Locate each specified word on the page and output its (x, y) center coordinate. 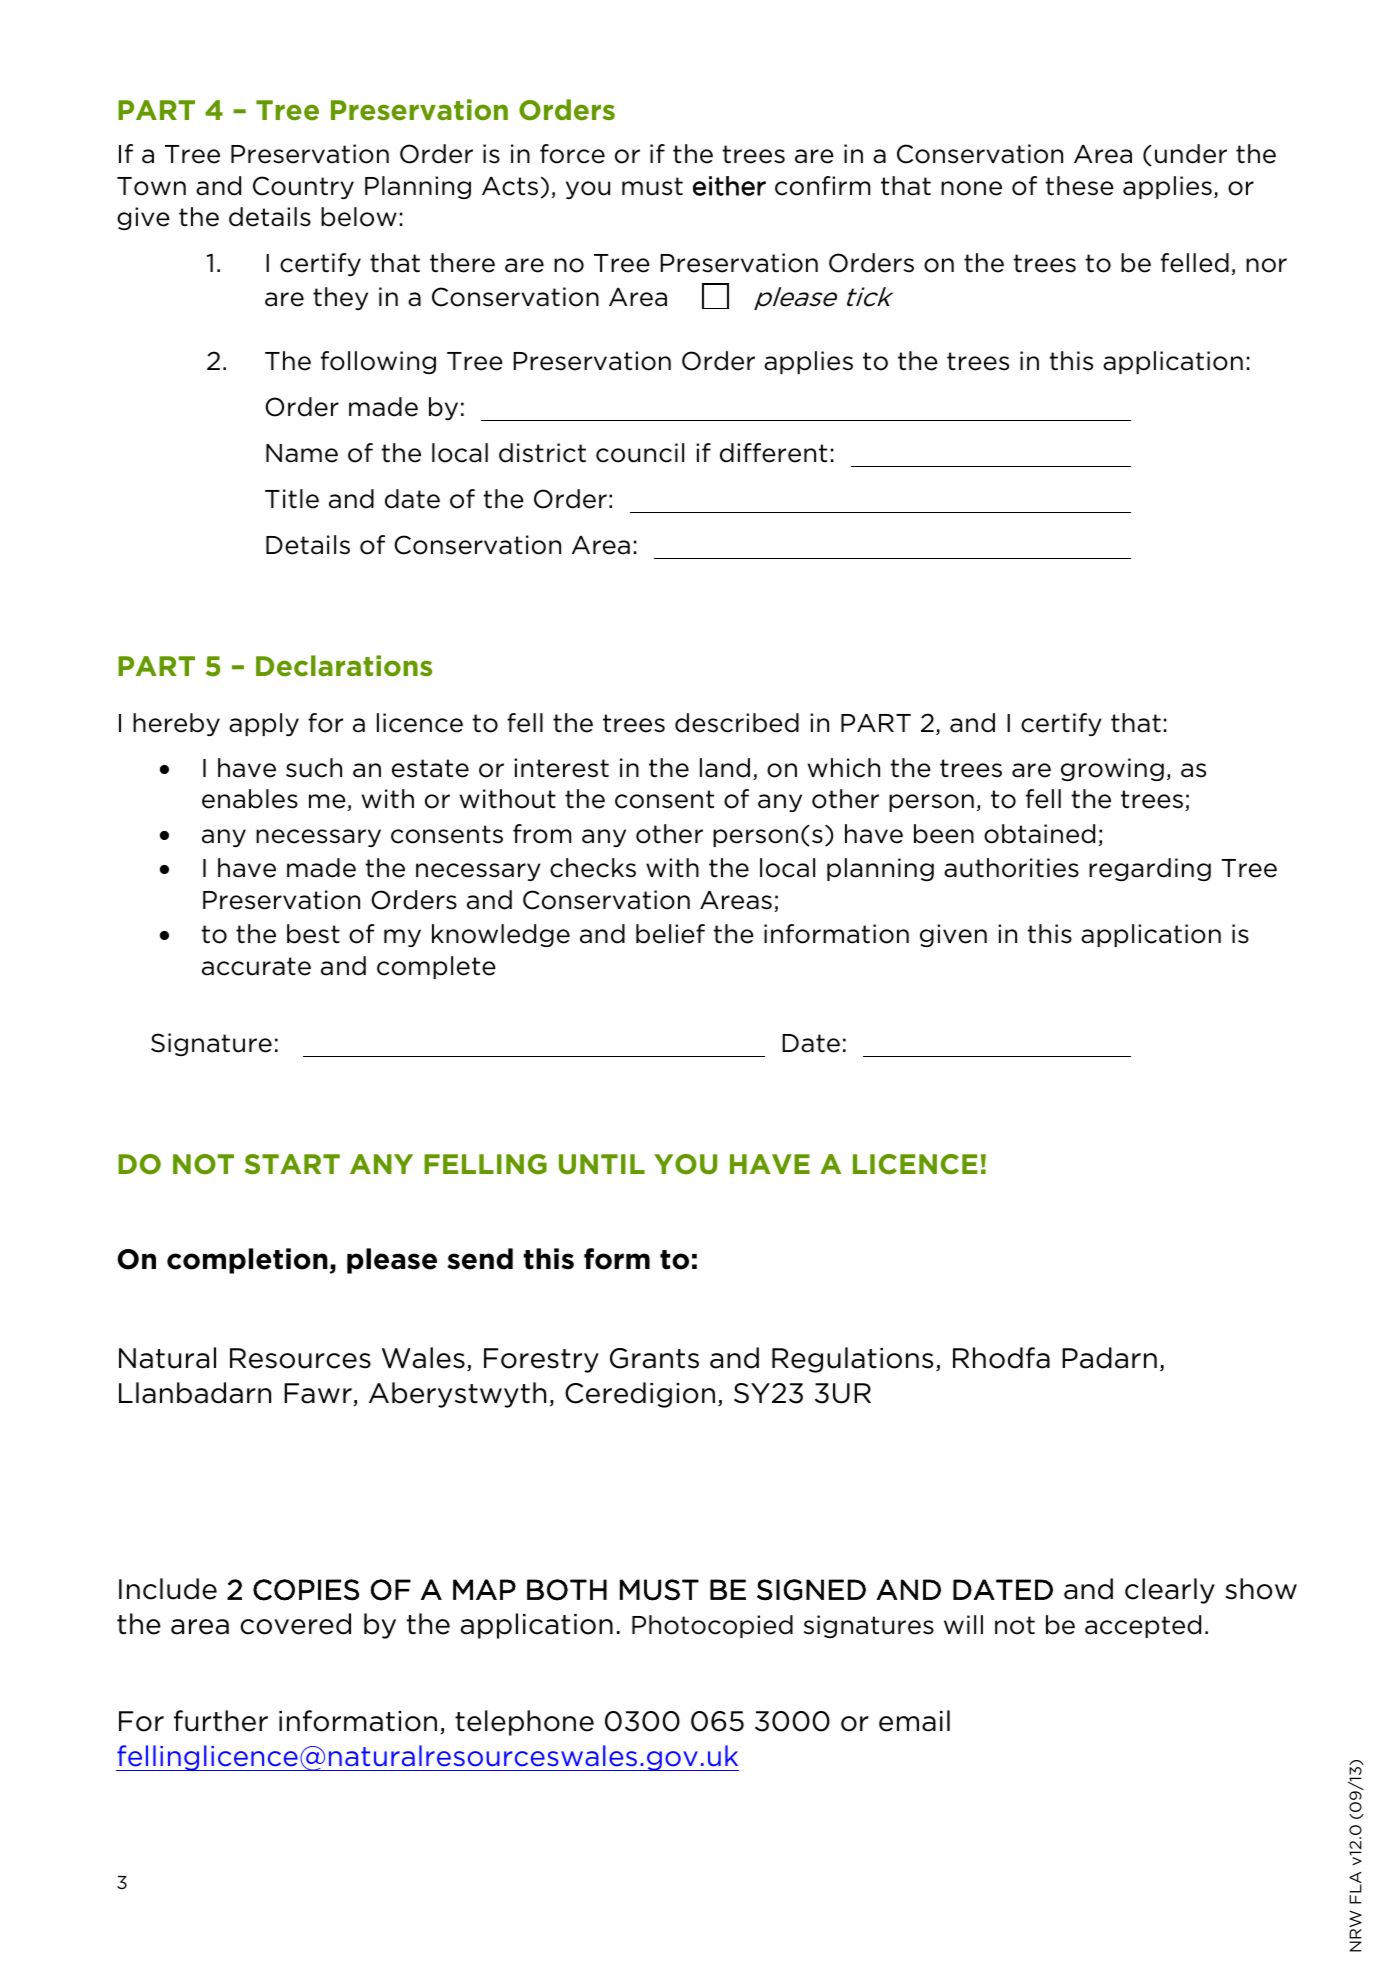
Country (303, 187)
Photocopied (712, 1626)
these (1079, 186)
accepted (1143, 1626)
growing (1112, 769)
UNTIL (602, 1164)
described (737, 723)
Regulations (852, 1360)
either (729, 186)
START (292, 1164)
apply (264, 724)
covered (295, 1624)
